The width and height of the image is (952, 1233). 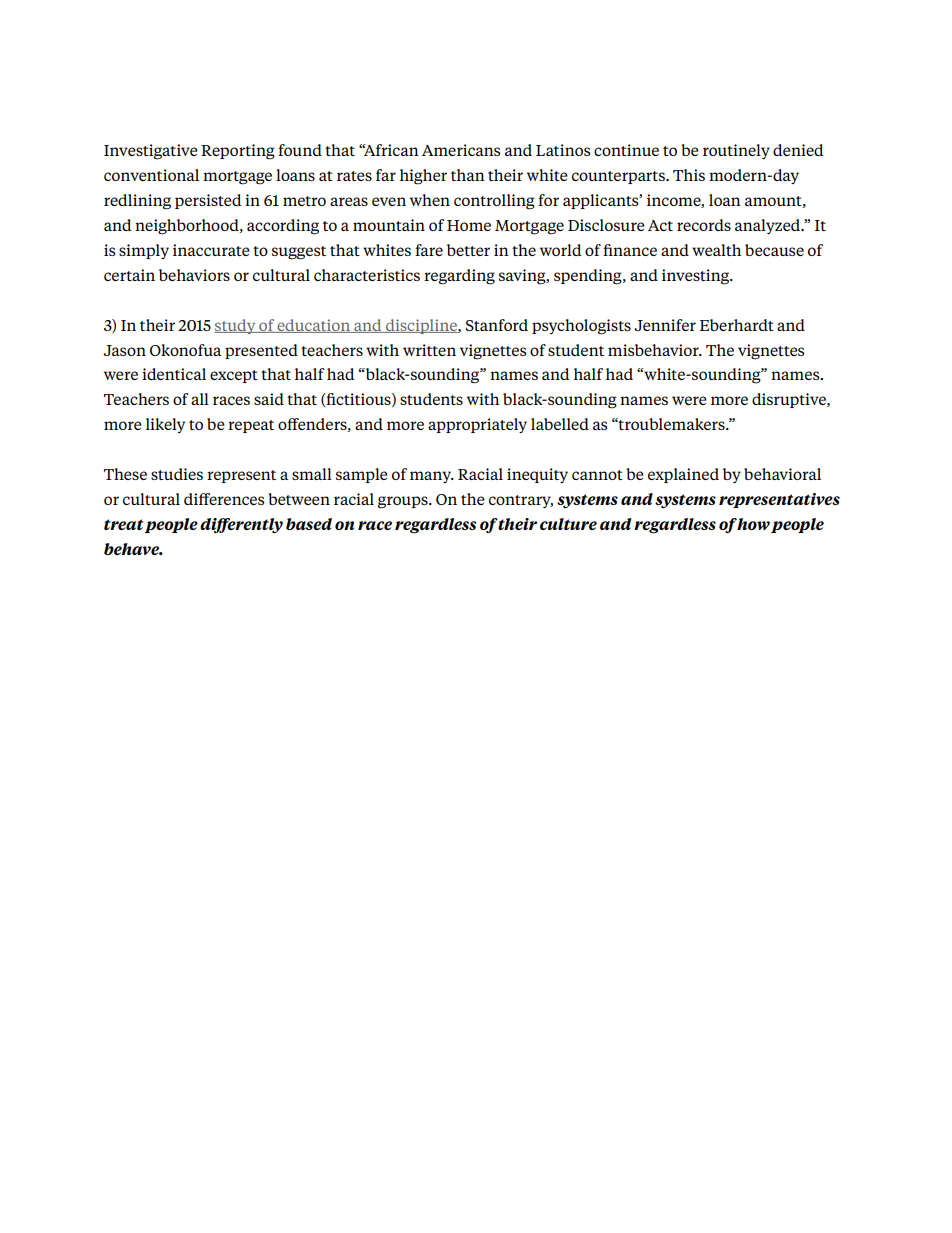 I want to click on differently, so click(x=241, y=525).
